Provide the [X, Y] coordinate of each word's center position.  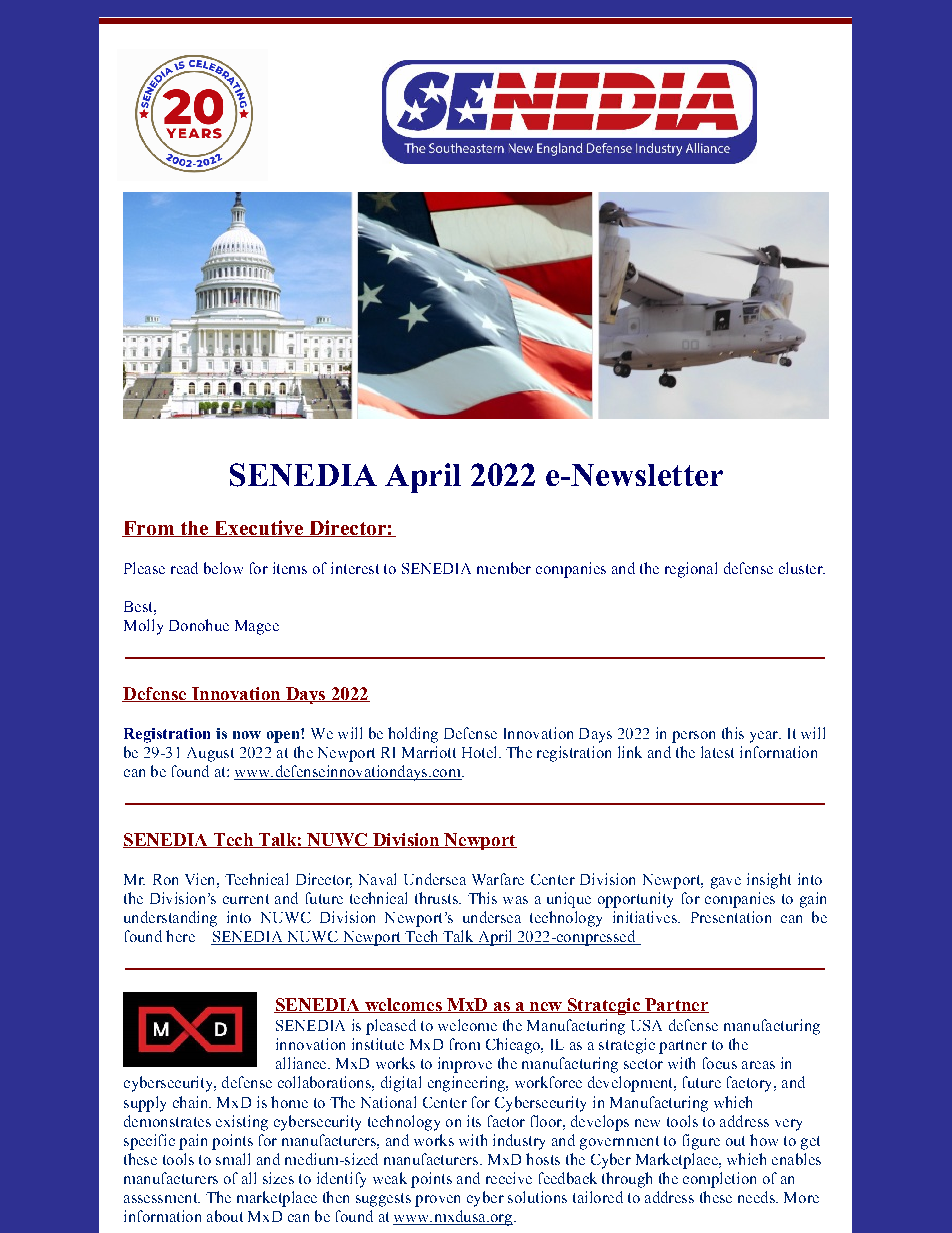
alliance [302, 1063]
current [246, 899]
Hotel [481, 752]
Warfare [498, 879]
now [247, 735]
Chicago [514, 1046]
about [225, 1216]
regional [691, 570]
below [223, 568]
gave [726, 883]
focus [720, 1063]
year [765, 737]
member [504, 568]
